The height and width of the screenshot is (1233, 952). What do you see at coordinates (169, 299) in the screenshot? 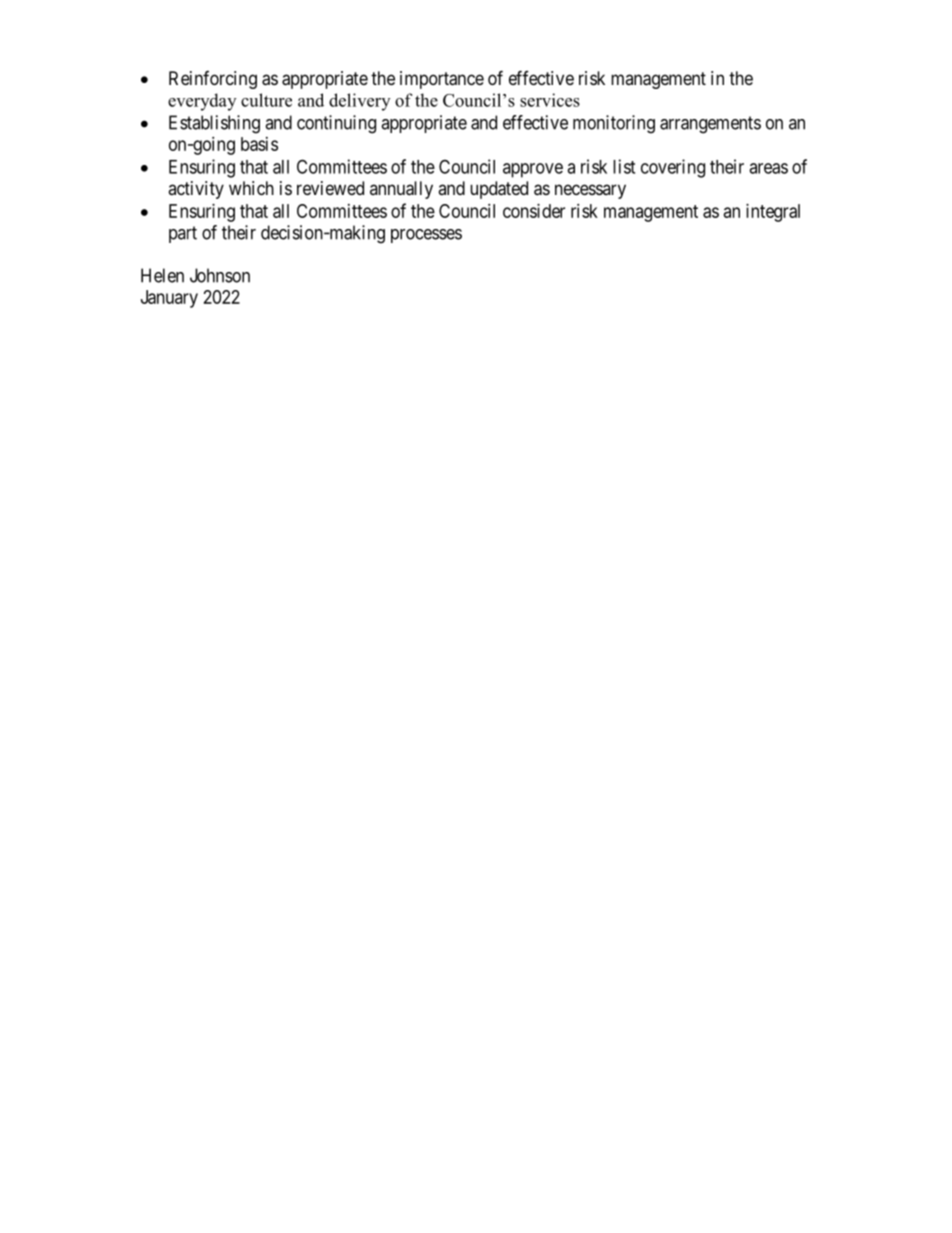
I see `January` at bounding box center [169, 299].
